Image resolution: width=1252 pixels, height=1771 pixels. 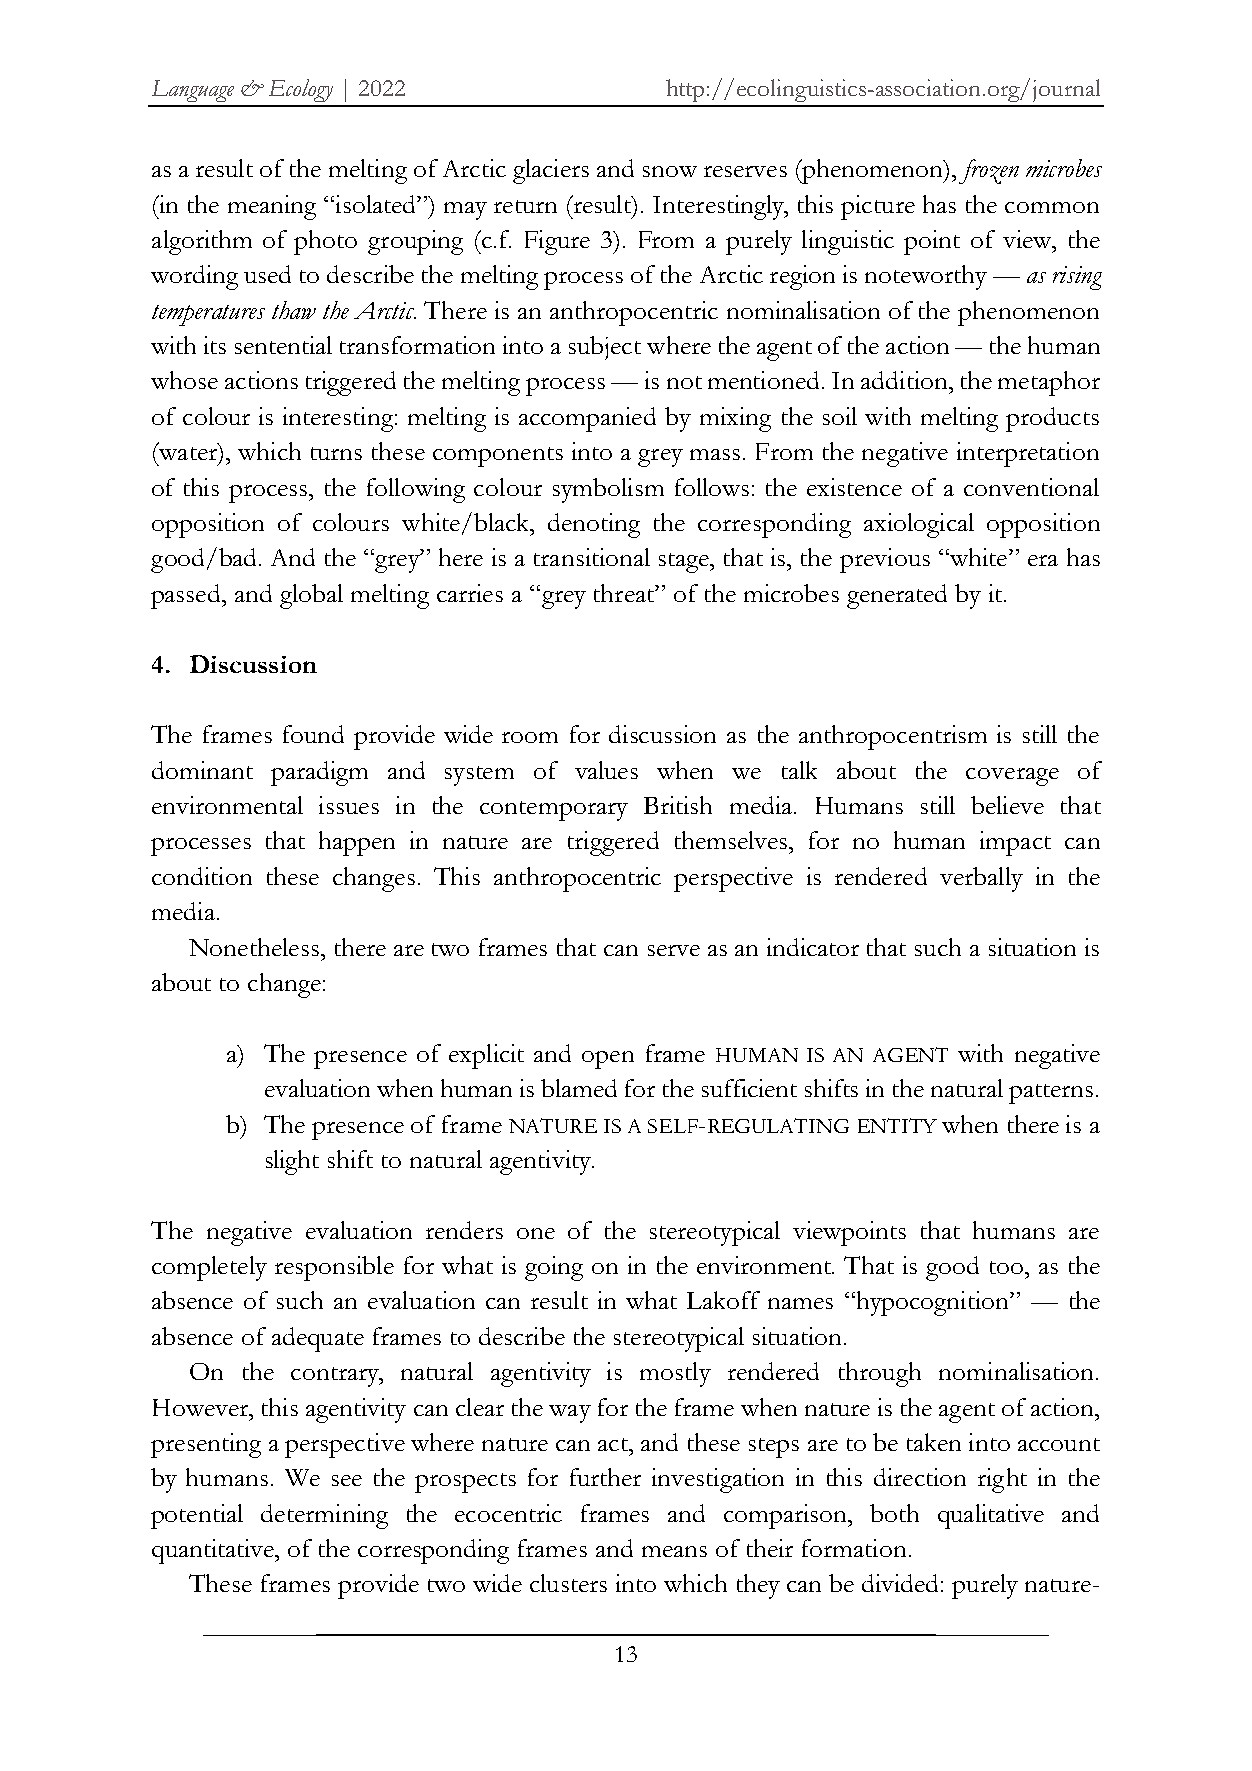 What do you see at coordinates (991, 1516) in the page?
I see `qualitative` at bounding box center [991, 1516].
